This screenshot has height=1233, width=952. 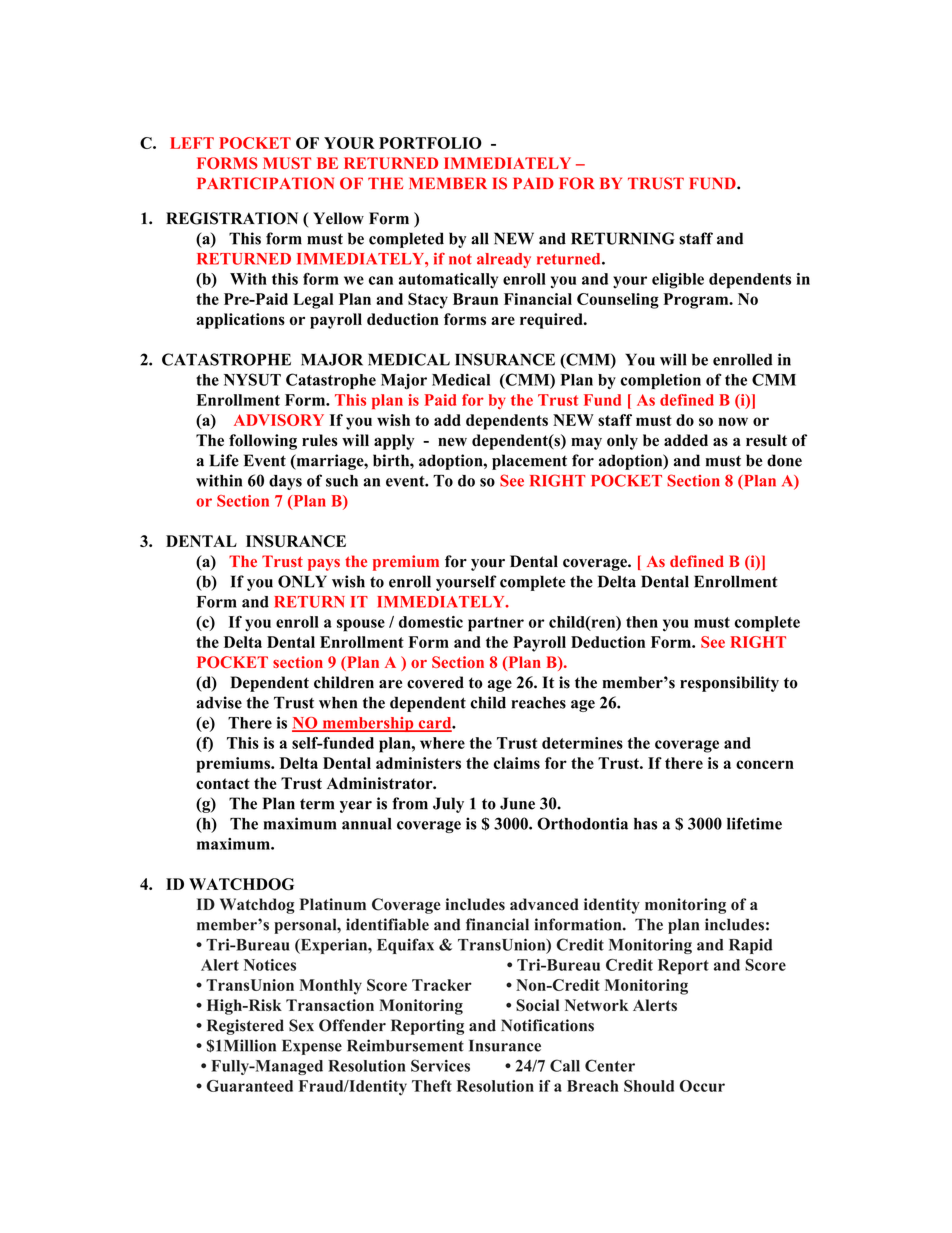 I want to click on now, so click(x=733, y=421).
